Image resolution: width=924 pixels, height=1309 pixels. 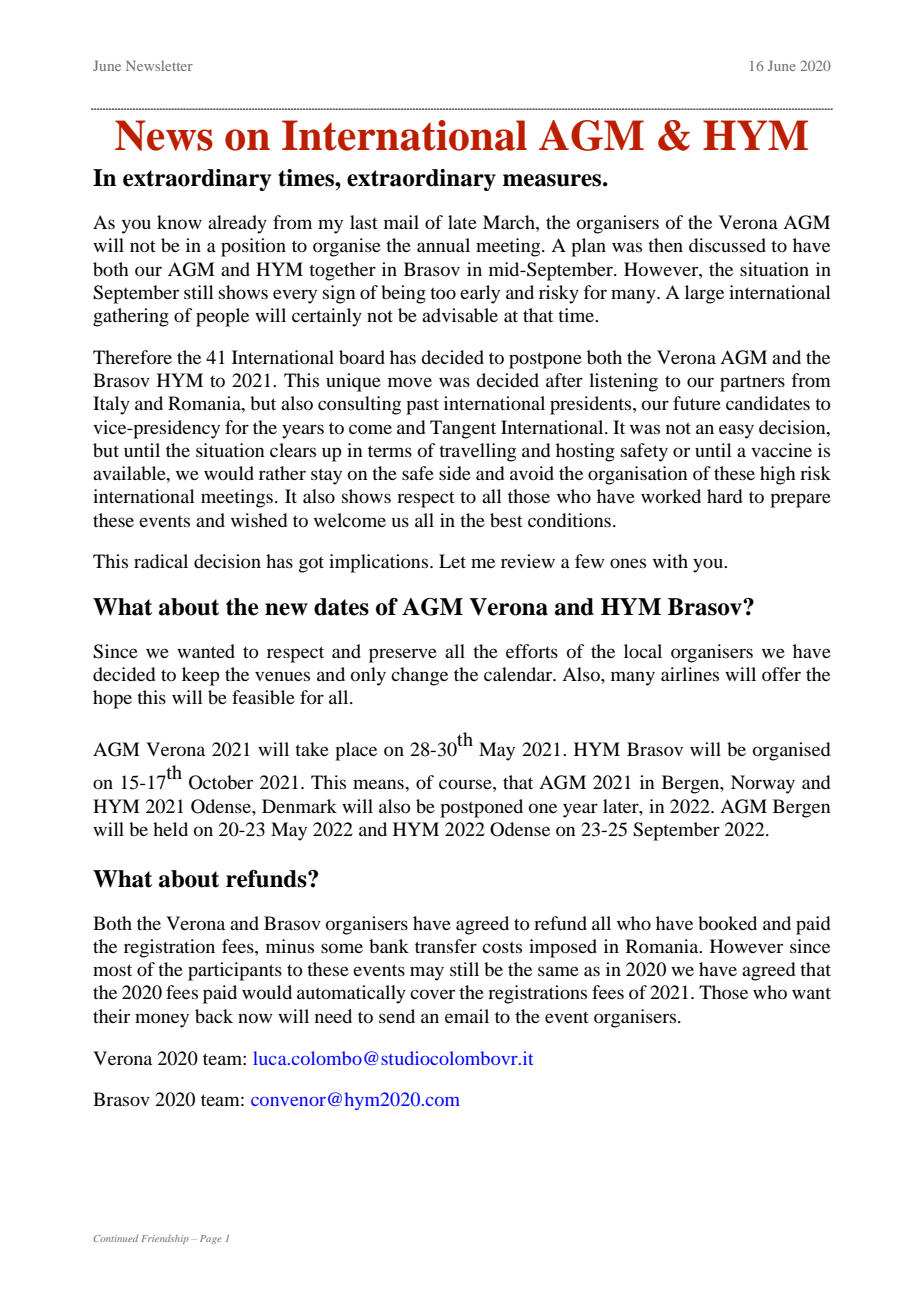 I want to click on keep, so click(x=201, y=676).
